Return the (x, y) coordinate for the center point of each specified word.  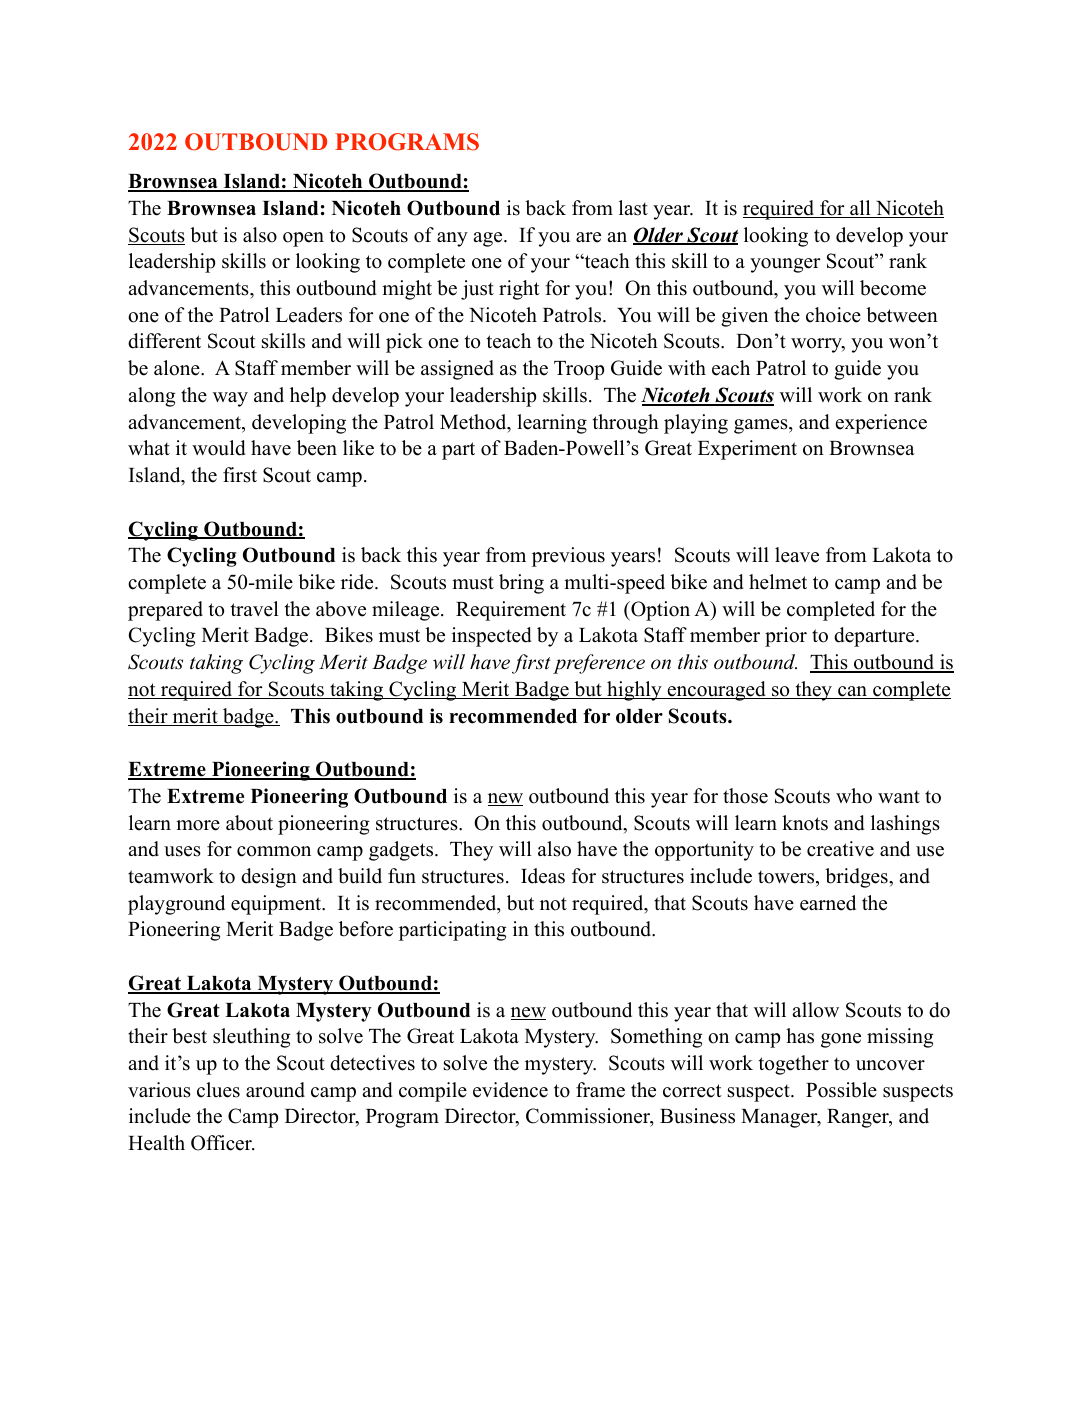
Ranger (859, 1118)
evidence (510, 1090)
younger (785, 265)
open (303, 239)
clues (218, 1090)
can (853, 692)
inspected (491, 637)
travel (255, 609)
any (452, 239)
